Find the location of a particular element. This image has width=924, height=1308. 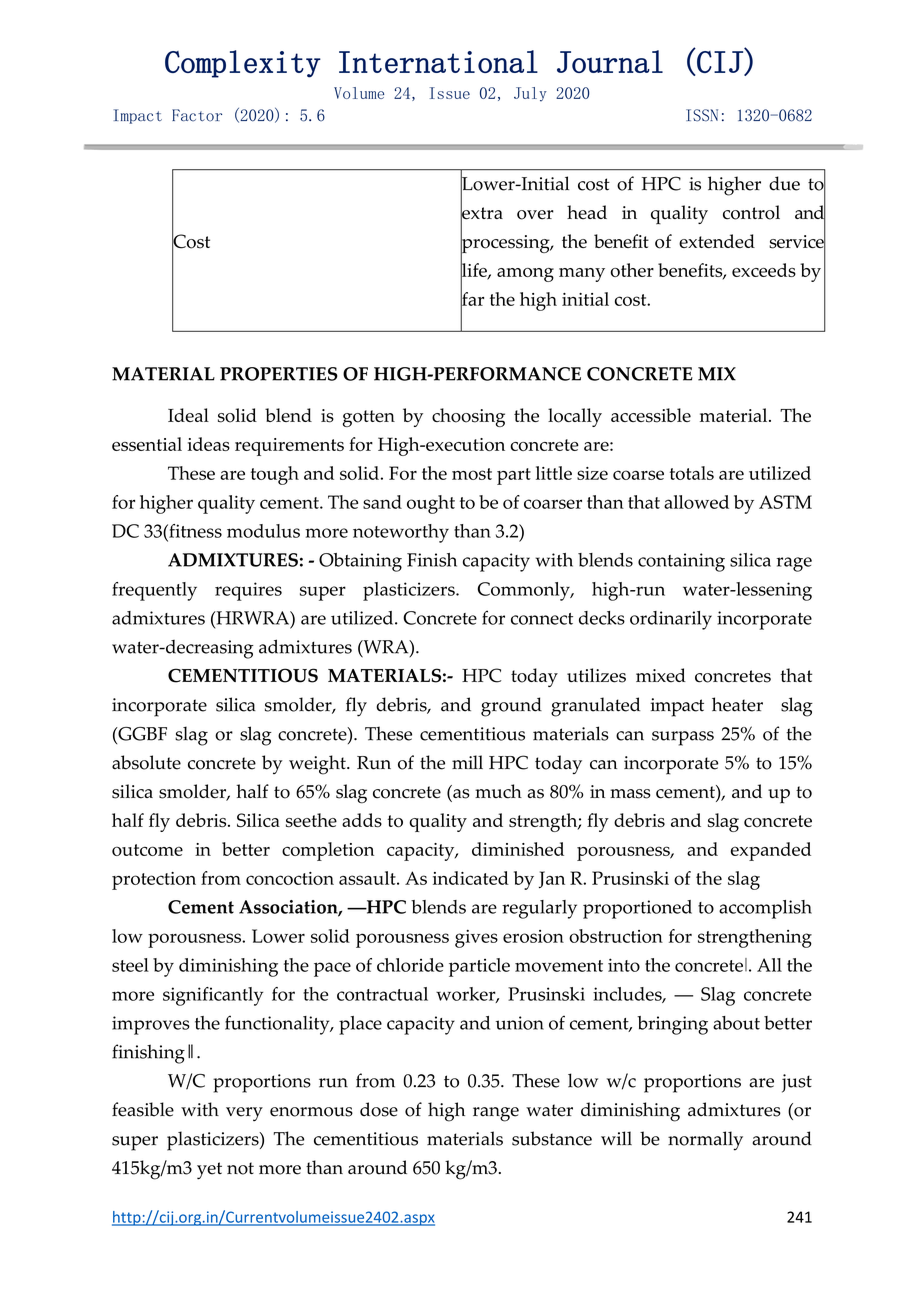

mill is located at coordinates (467, 762).
